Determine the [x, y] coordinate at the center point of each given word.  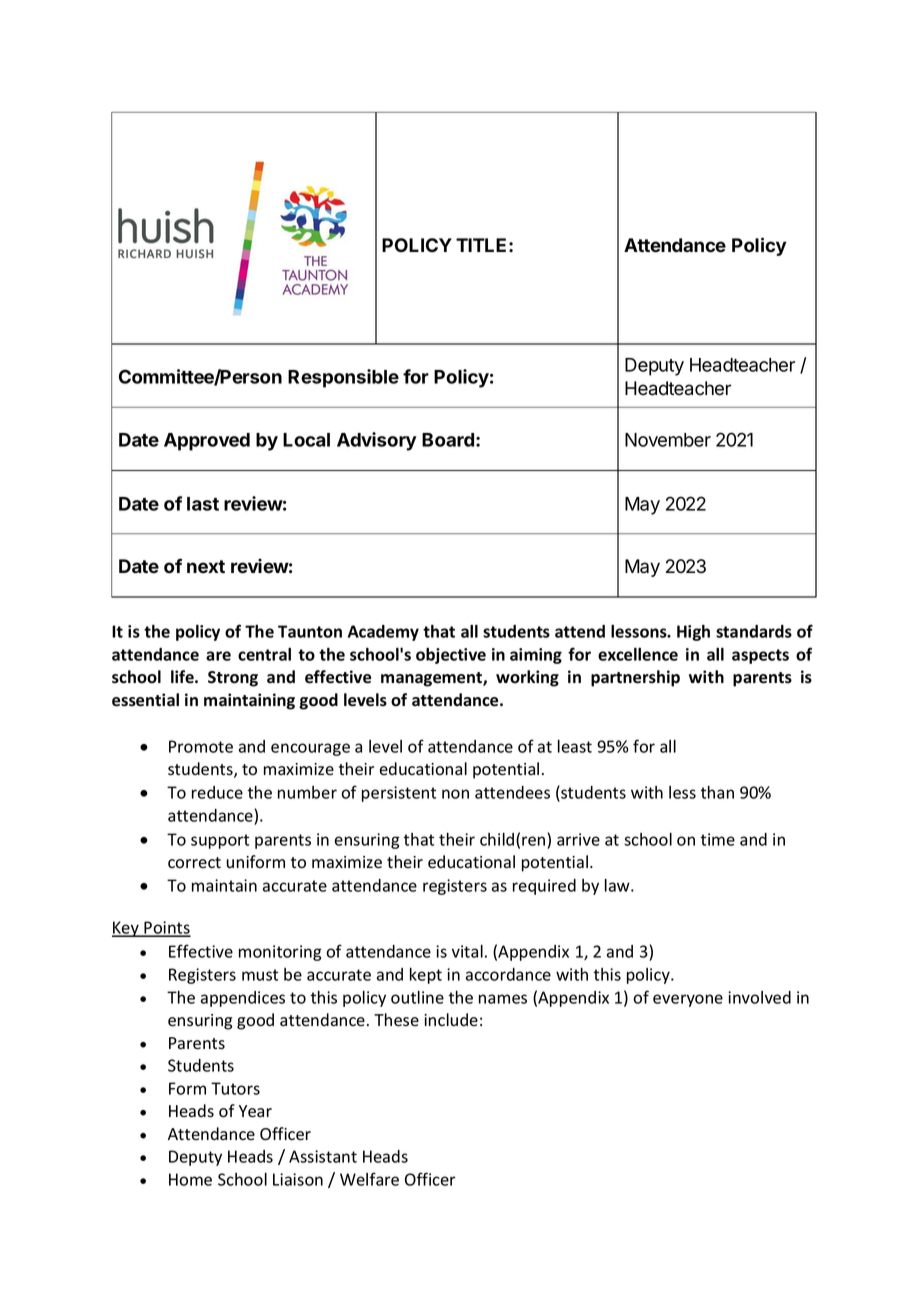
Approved [207, 442]
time [717, 839]
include [451, 1019]
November [668, 440]
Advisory [377, 441]
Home [190, 1179]
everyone [688, 1000]
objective [451, 656]
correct [194, 863]
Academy [383, 633]
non [455, 794]
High [693, 632]
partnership [635, 678]
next [206, 567]
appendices [243, 999]
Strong [233, 679]
